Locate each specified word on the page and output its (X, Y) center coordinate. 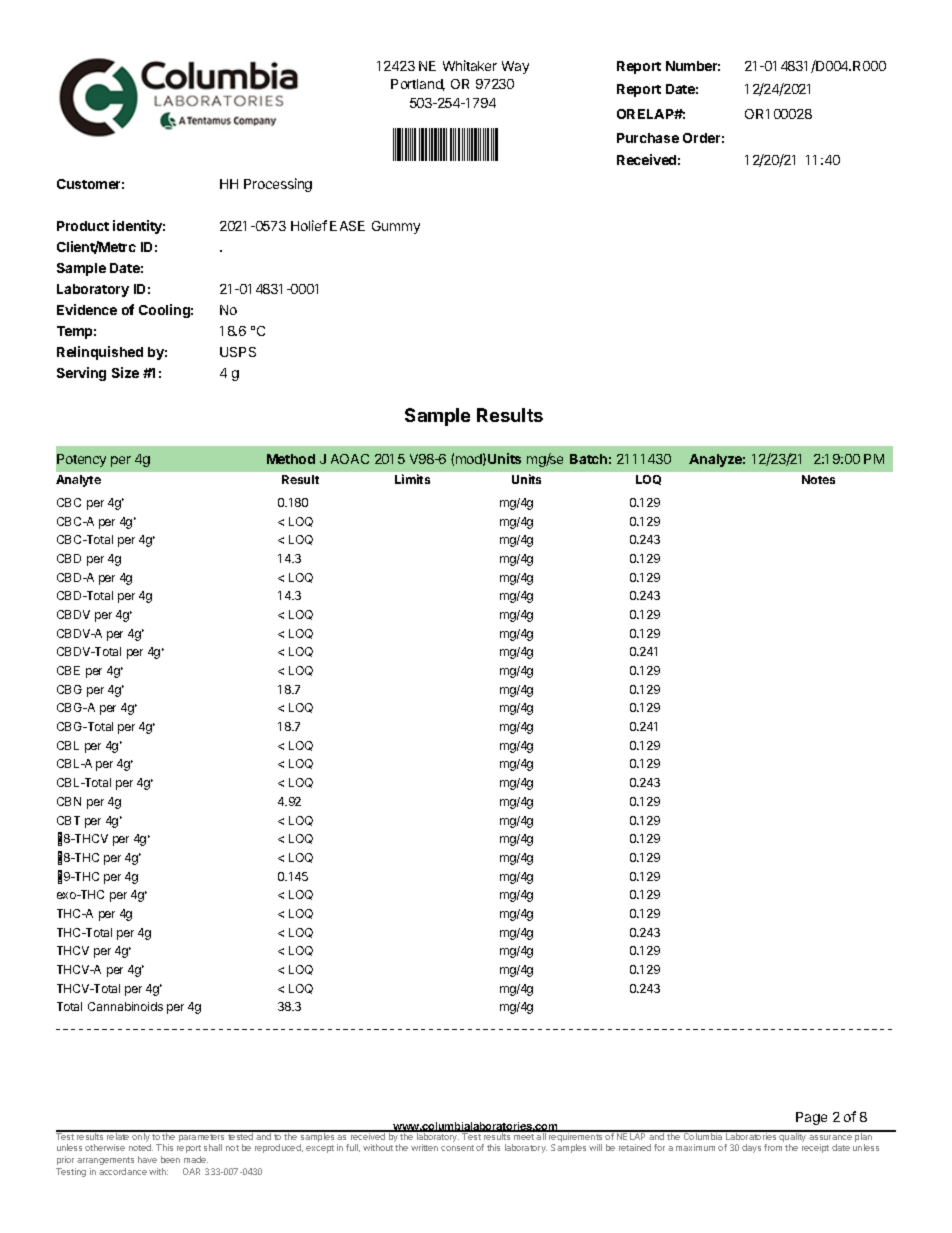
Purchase (648, 138)
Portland (418, 85)
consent (457, 1148)
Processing (278, 185)
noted (141, 1147)
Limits (412, 479)
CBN (69, 801)
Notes (818, 479)
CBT (68, 820)
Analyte (78, 481)
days (751, 1148)
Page (811, 1118)
